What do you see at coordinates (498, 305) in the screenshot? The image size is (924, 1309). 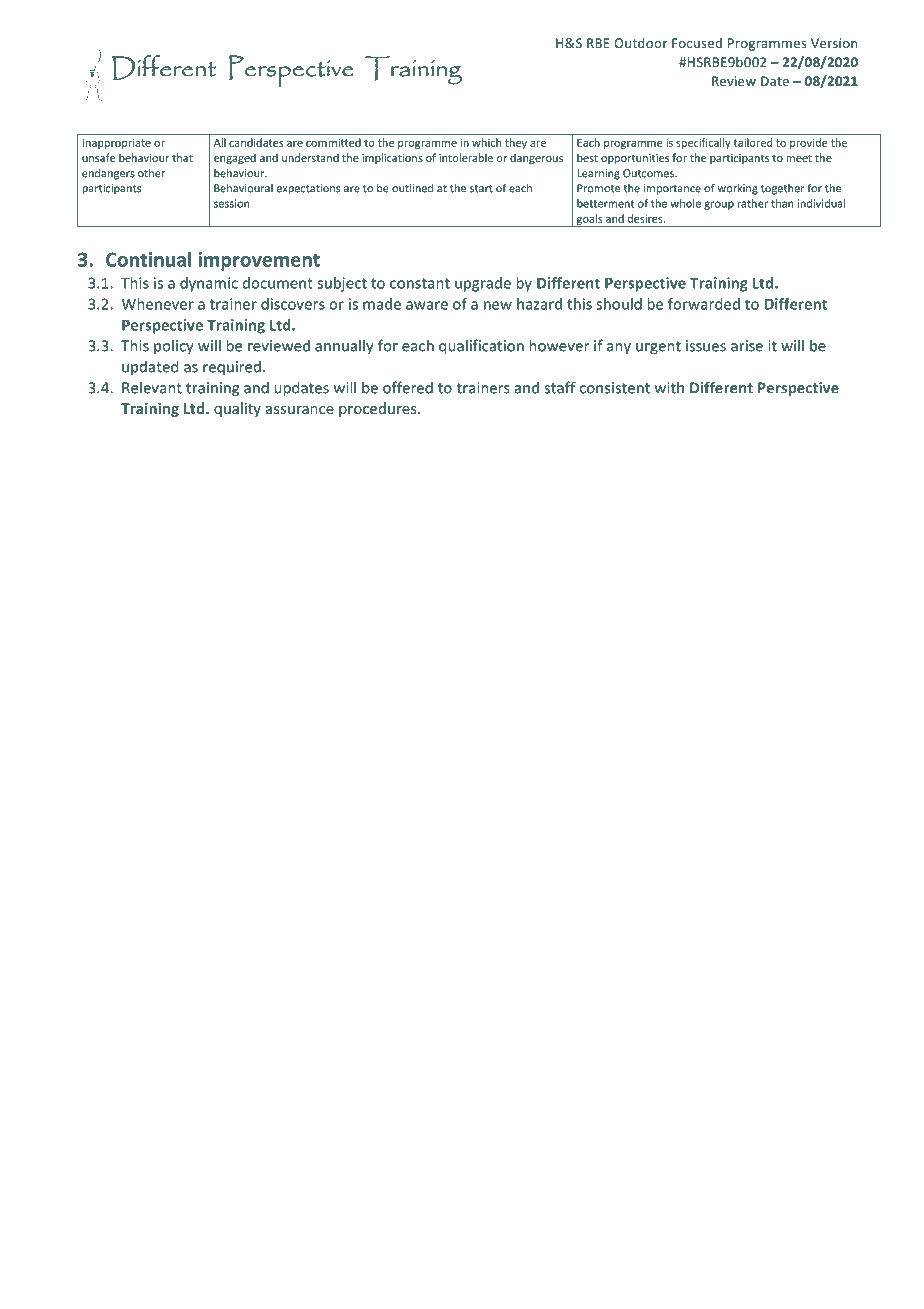 I see `new` at bounding box center [498, 305].
